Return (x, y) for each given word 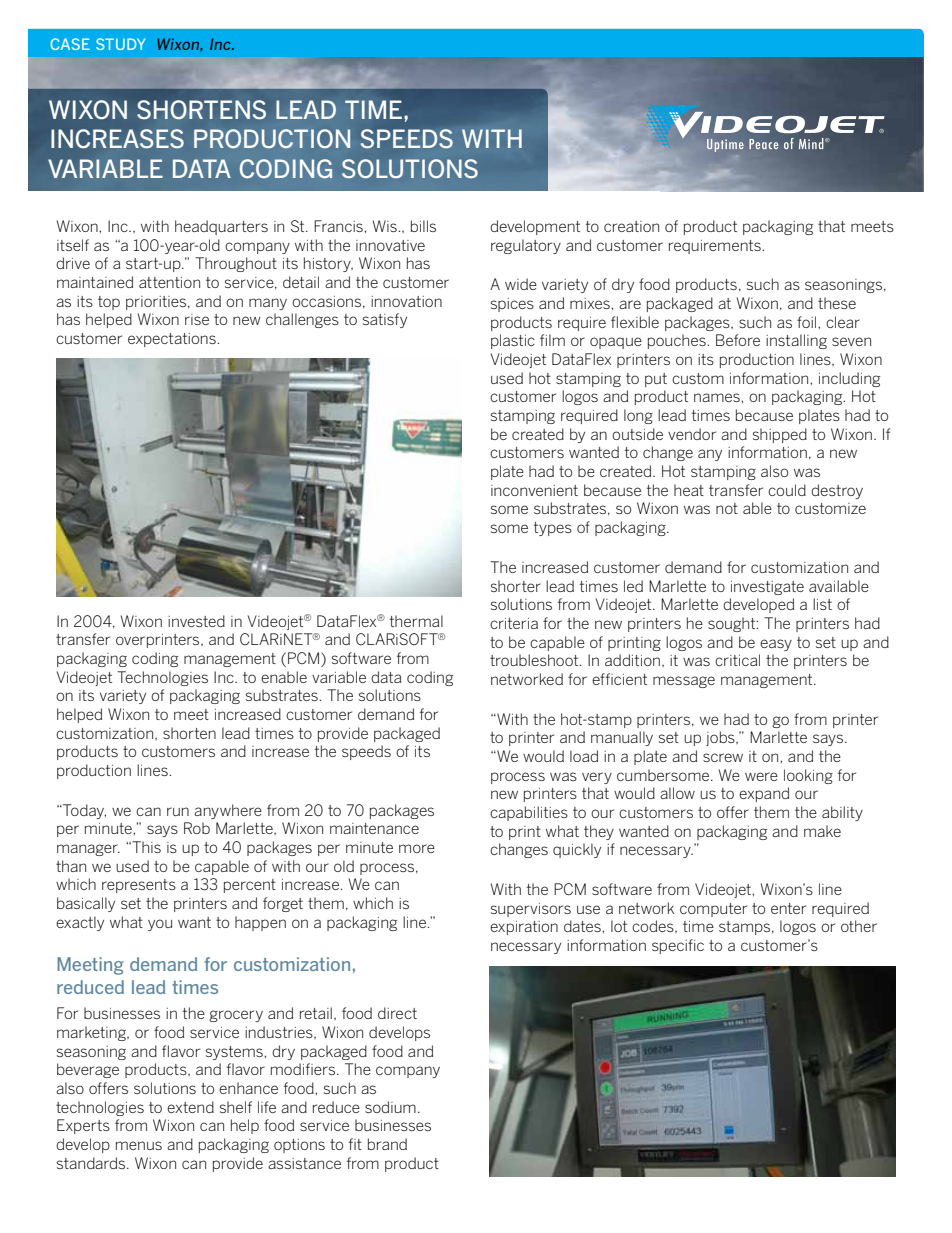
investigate (767, 588)
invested (196, 621)
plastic (513, 341)
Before (738, 340)
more (417, 848)
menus (139, 1145)
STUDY (120, 44)
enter (788, 908)
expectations (173, 340)
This (145, 847)
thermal (416, 621)
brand (387, 1144)
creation (631, 226)
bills (423, 226)
